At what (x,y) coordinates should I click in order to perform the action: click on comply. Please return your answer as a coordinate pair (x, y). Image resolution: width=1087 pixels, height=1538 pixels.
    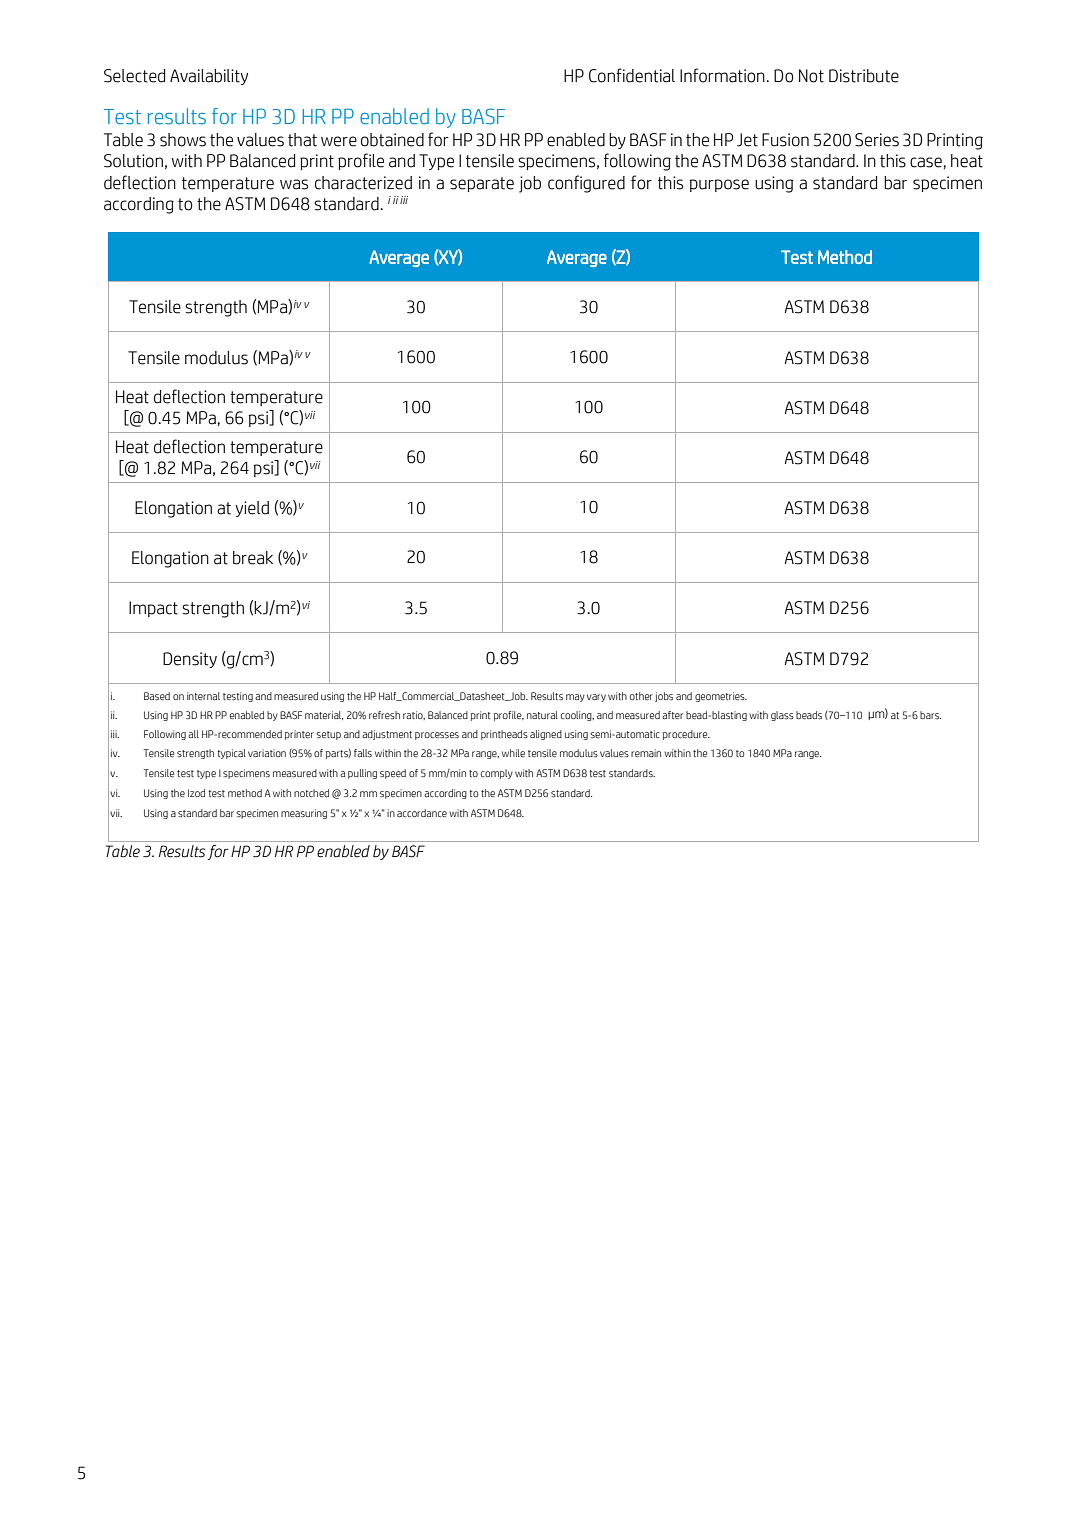
    Looking at the image, I should click on (497, 774).
